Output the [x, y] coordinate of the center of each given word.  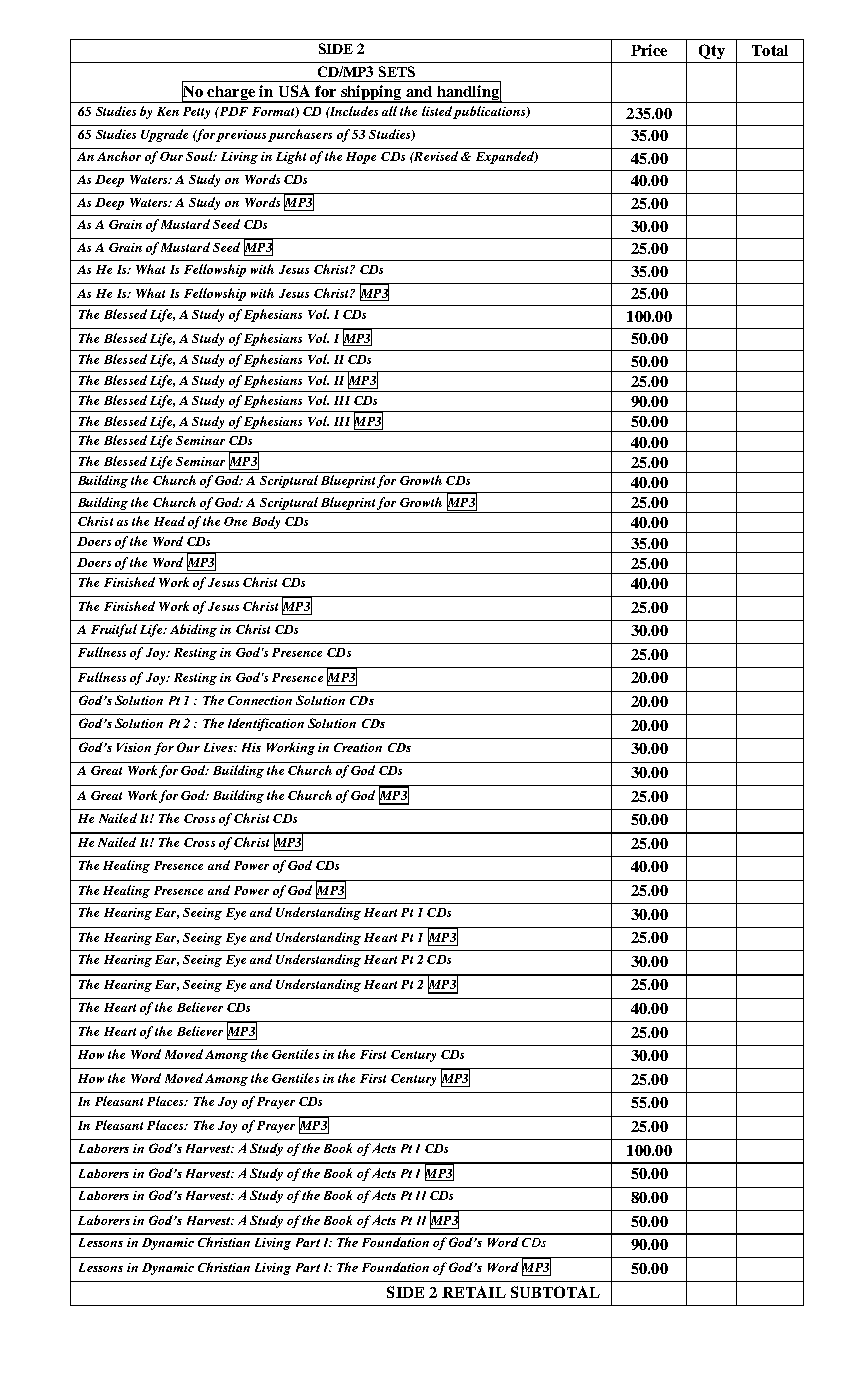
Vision [134, 747]
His [251, 747]
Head [169, 521]
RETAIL [474, 1292]
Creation [358, 747]
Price [649, 50]
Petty [196, 113]
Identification [266, 724]
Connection [260, 700]
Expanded [506, 157]
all [389, 111]
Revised [435, 156]
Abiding [193, 630]
